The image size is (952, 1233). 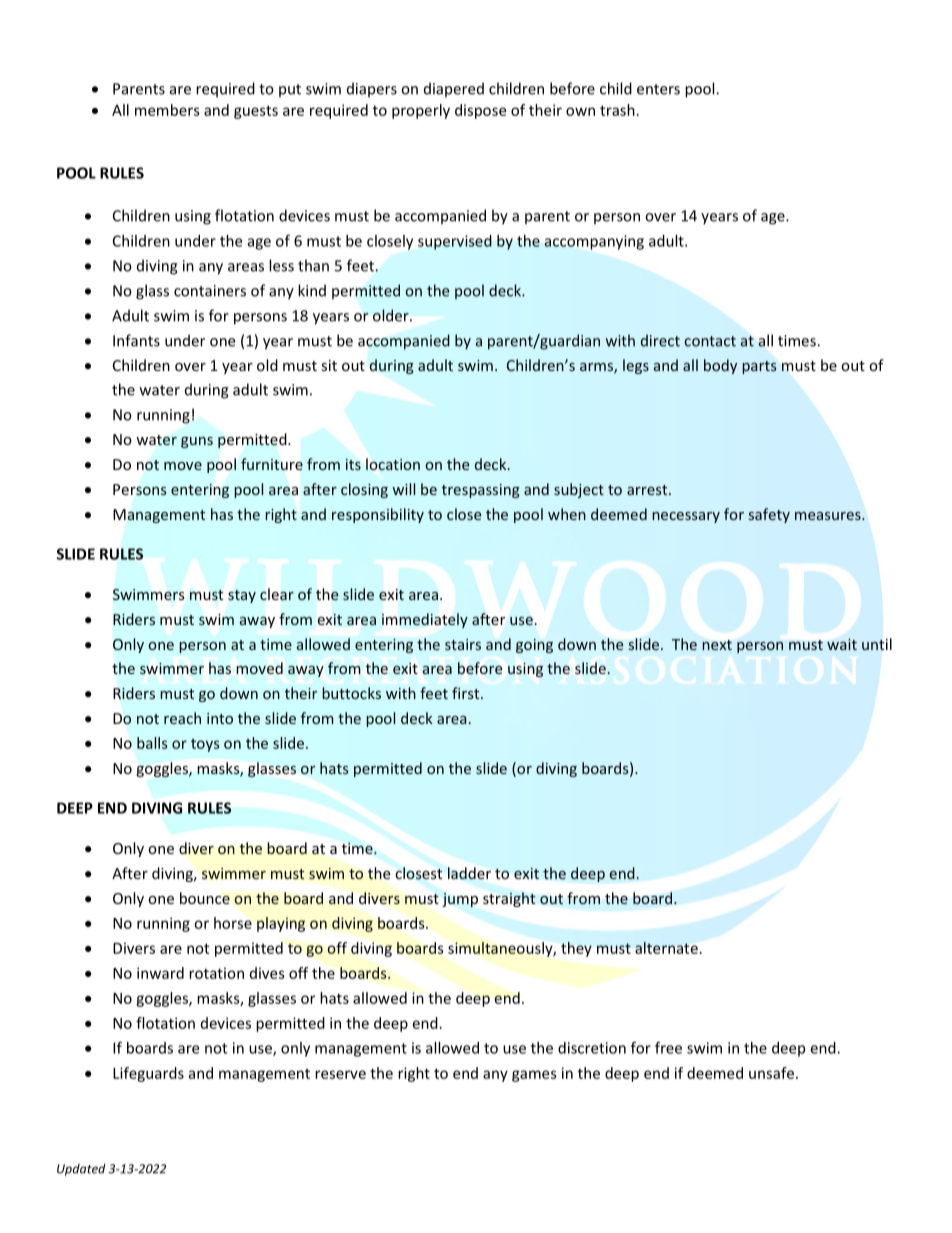 I want to click on members, so click(x=167, y=110).
